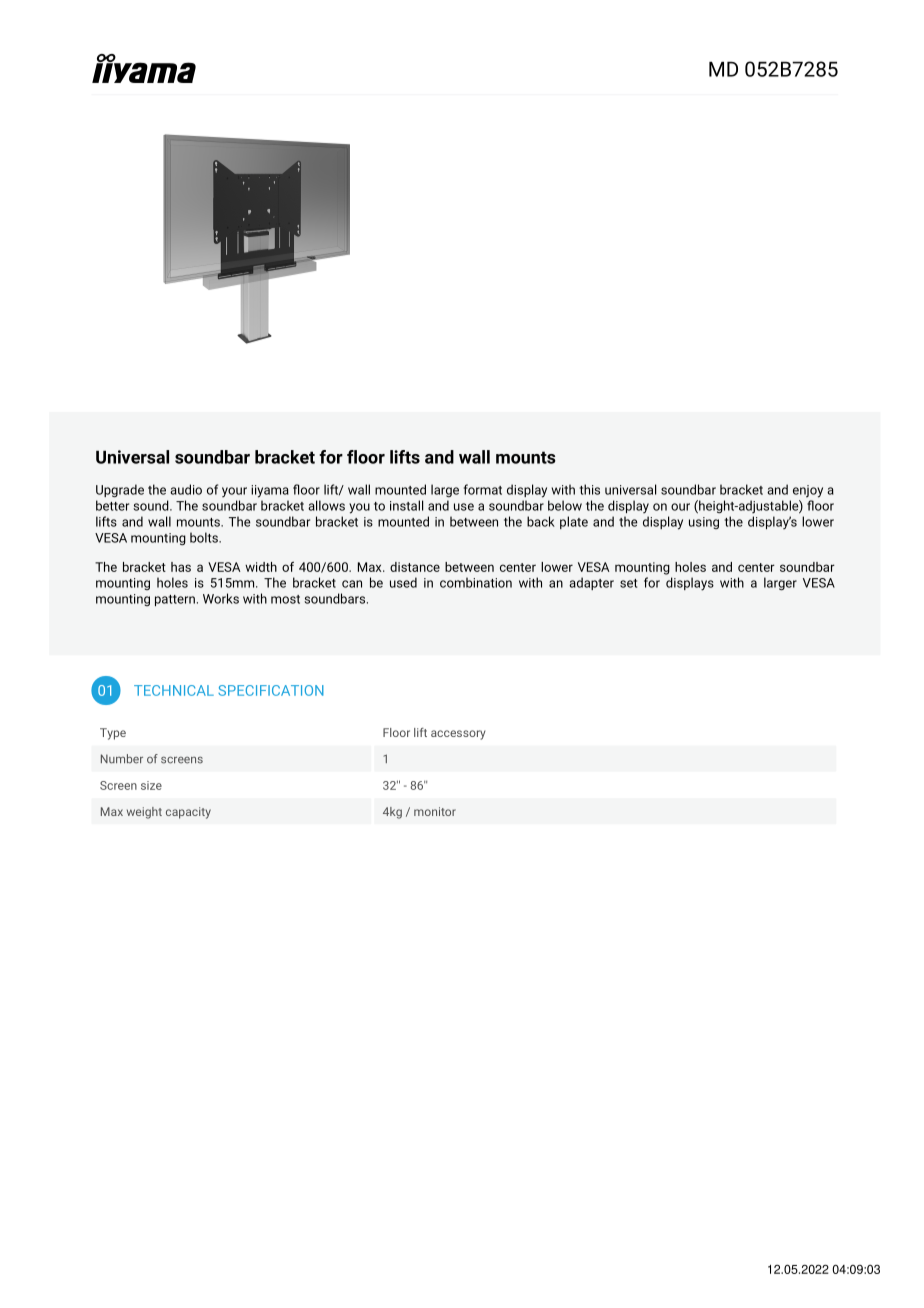 This screenshot has height=1308, width=924. What do you see at coordinates (476, 582) in the screenshot?
I see `combination` at bounding box center [476, 582].
